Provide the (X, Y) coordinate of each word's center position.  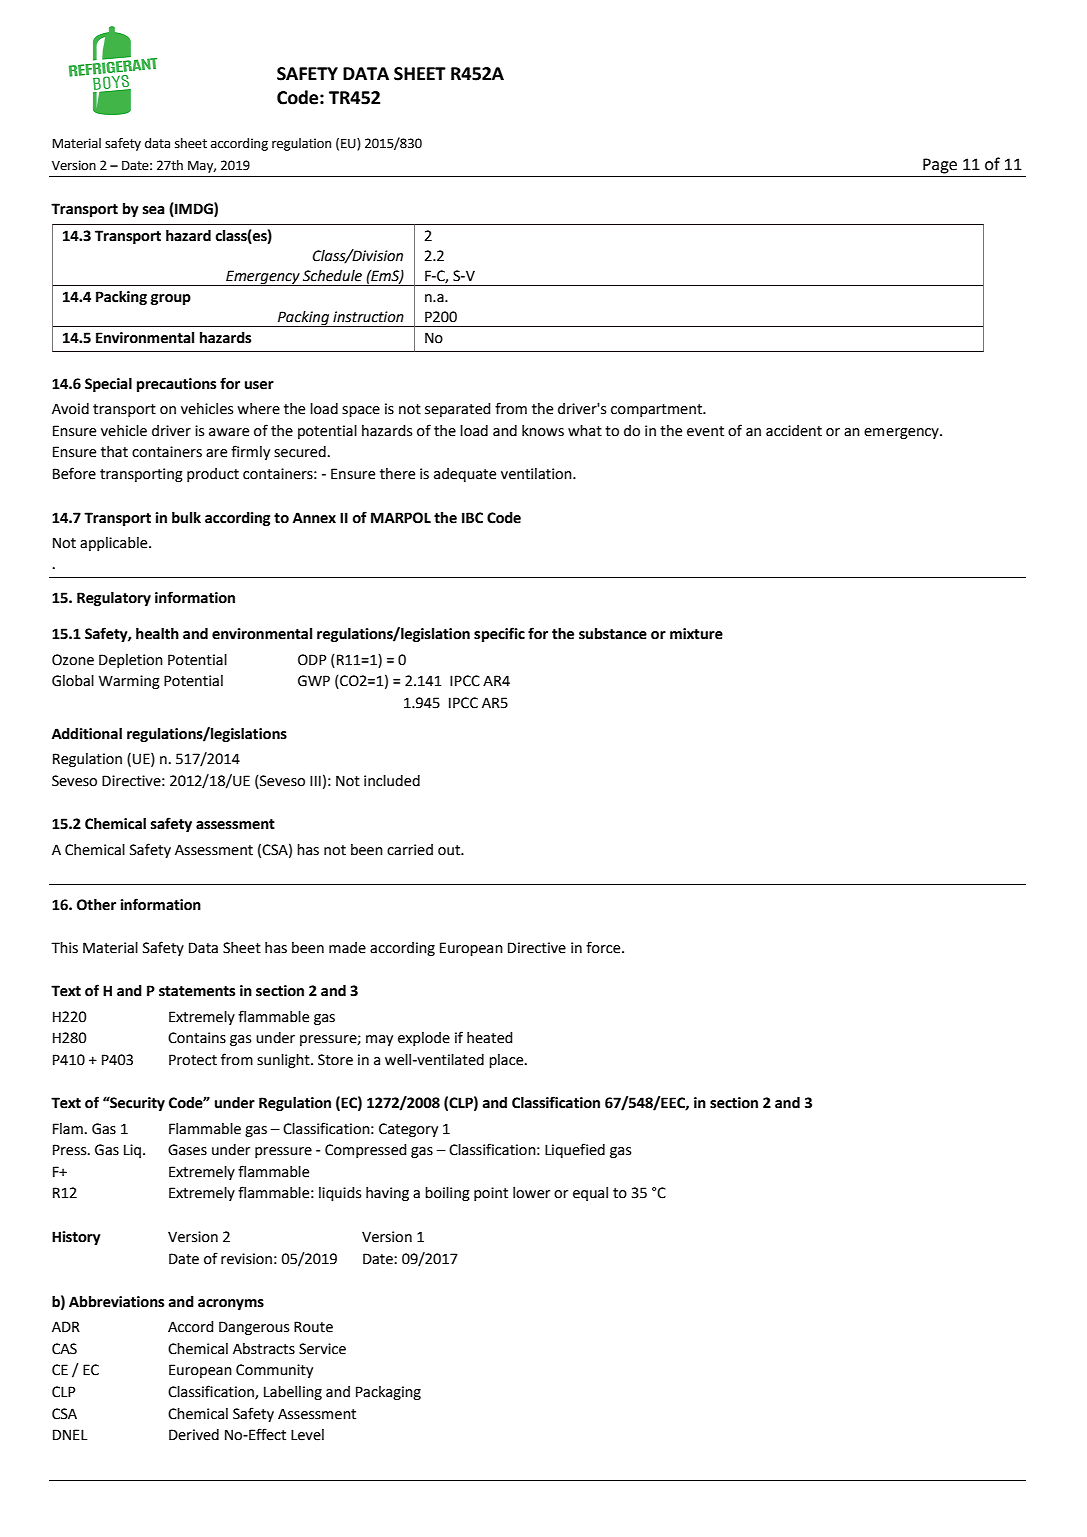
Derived (194, 1435)
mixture (696, 634)
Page (940, 166)
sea (154, 210)
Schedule (332, 276)
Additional (87, 734)
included (392, 781)
